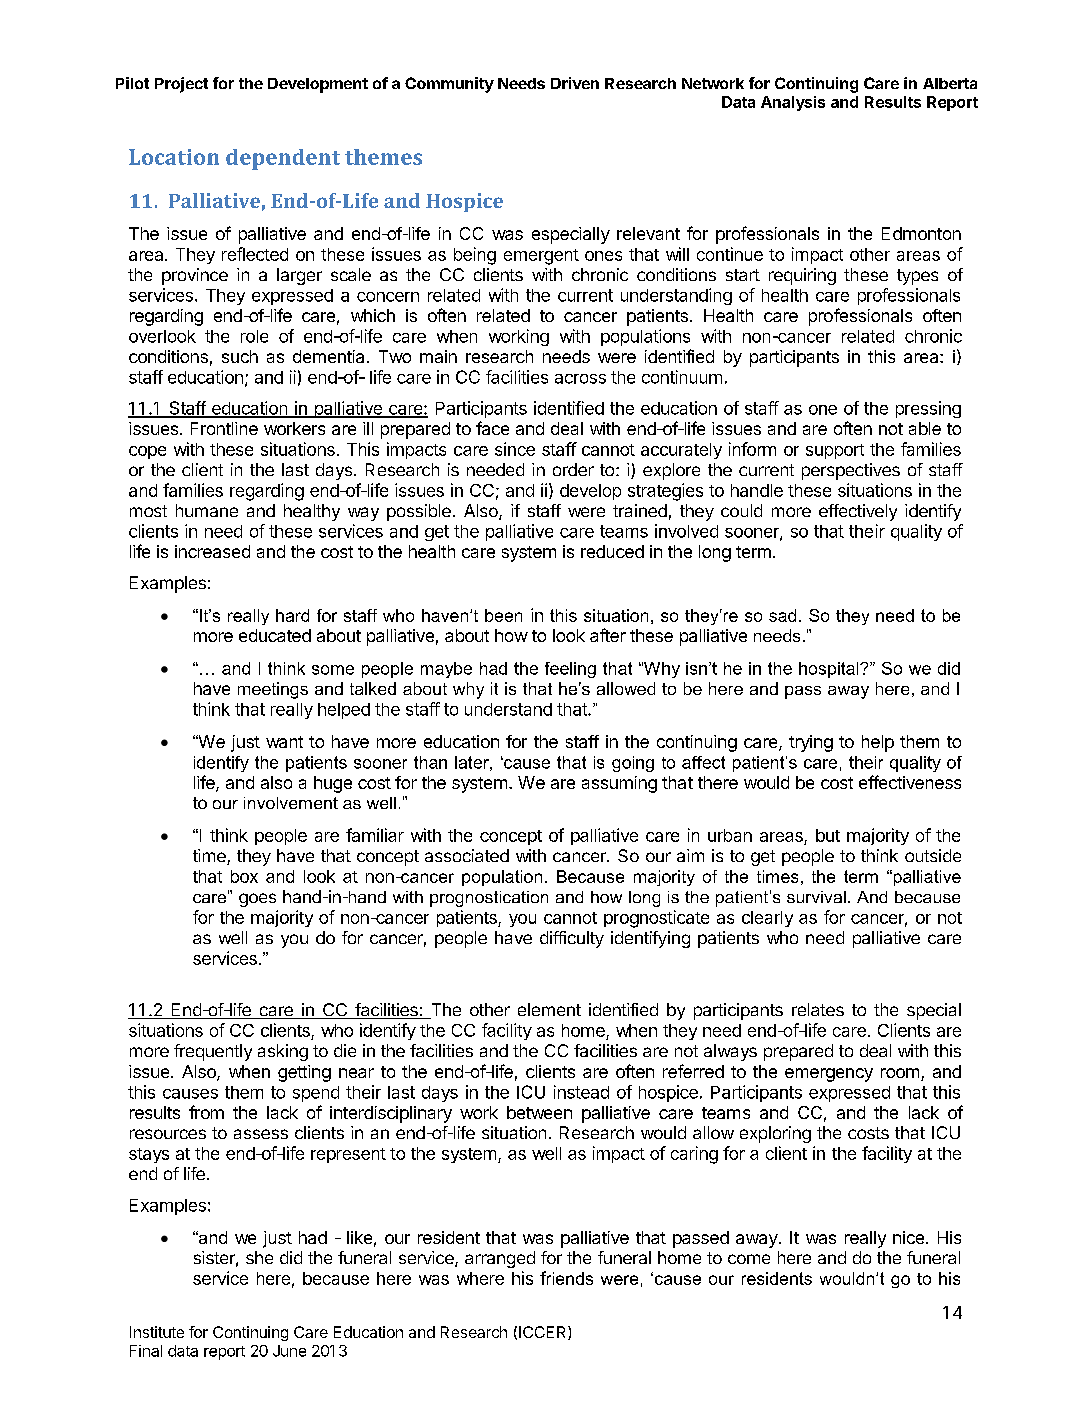  Describe the element at coordinates (908, 1237) in the page. I see `nice` at that location.
